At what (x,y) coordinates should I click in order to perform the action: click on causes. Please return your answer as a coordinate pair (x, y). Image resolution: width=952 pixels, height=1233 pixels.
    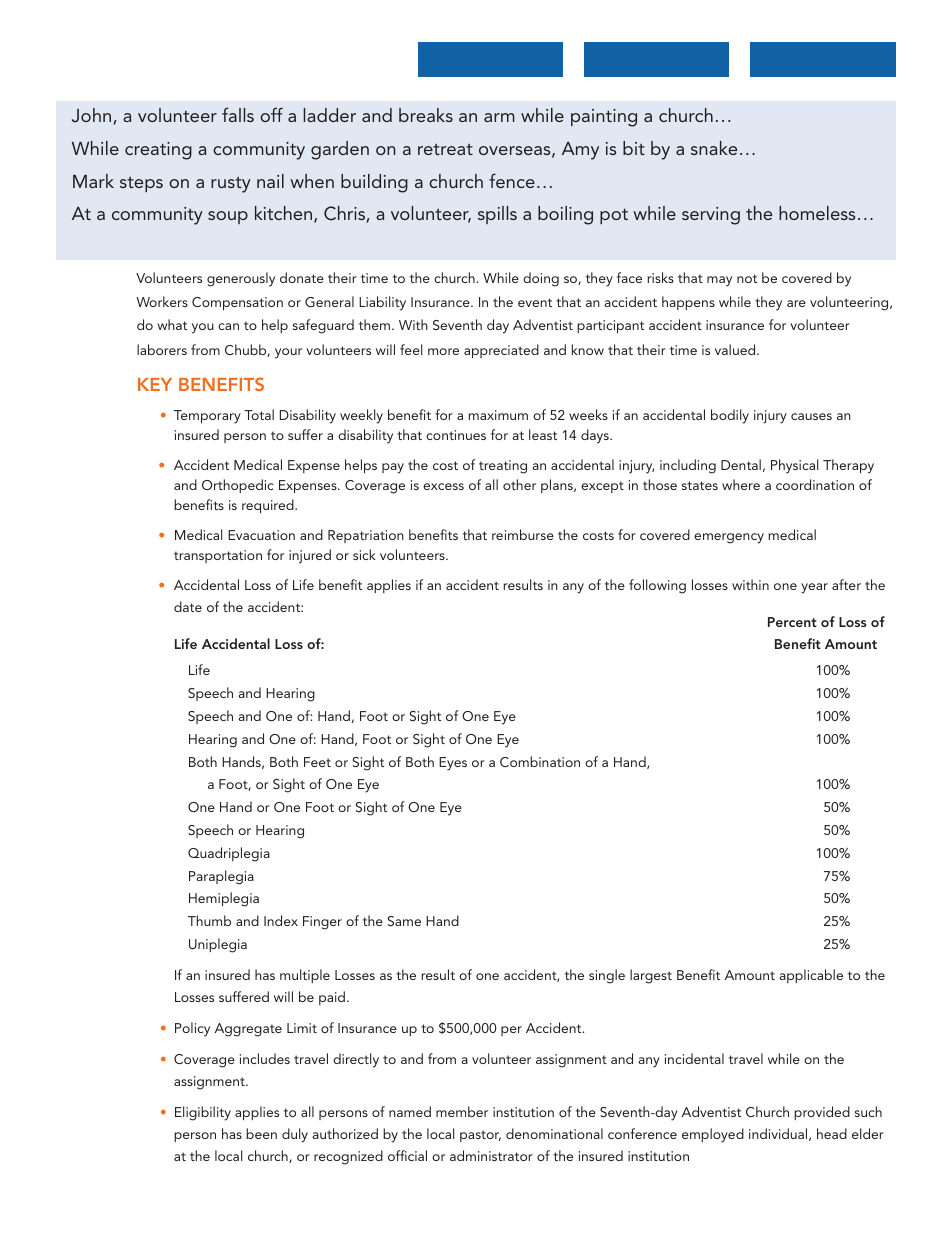
    Looking at the image, I should click on (811, 416).
